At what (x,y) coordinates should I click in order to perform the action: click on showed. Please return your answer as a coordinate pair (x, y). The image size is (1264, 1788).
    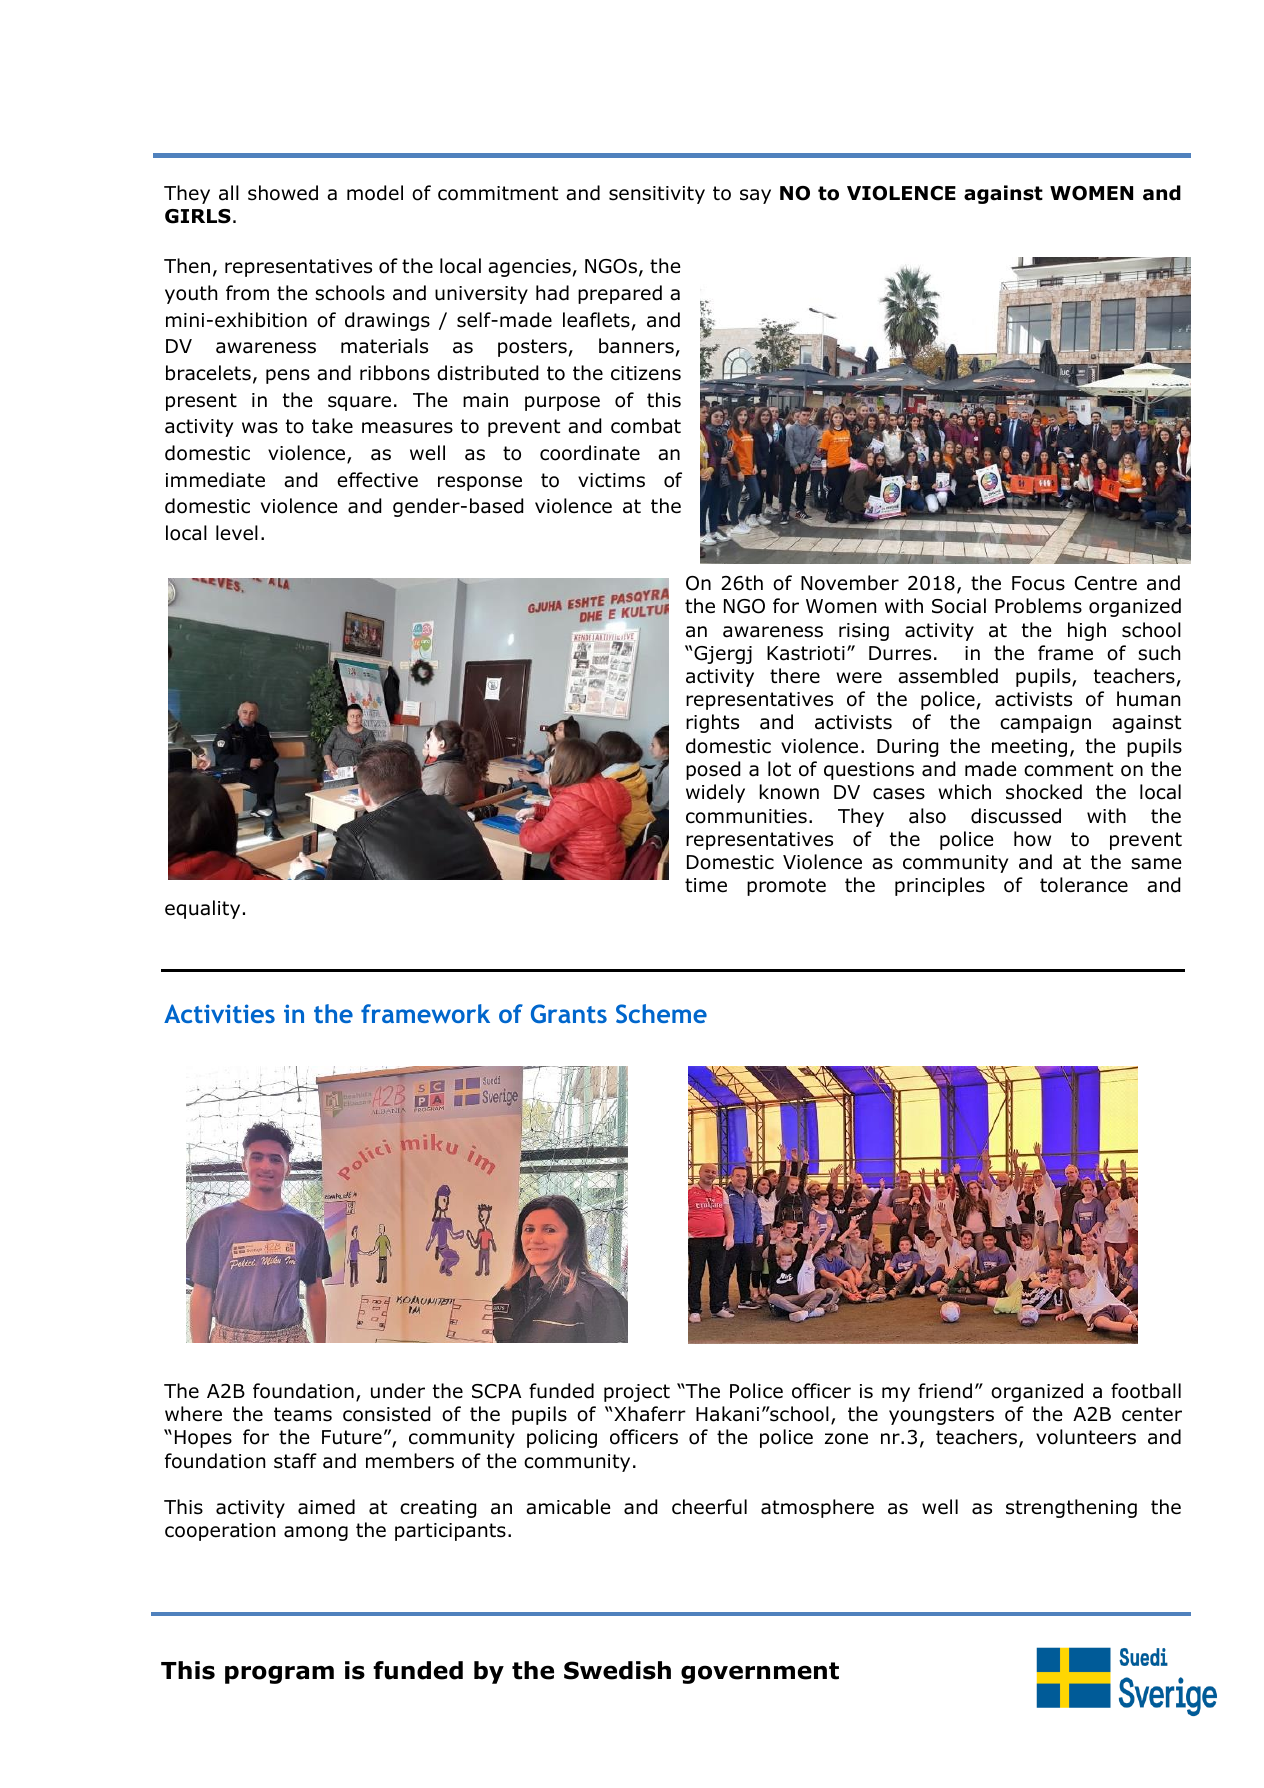
    Looking at the image, I should click on (283, 193).
